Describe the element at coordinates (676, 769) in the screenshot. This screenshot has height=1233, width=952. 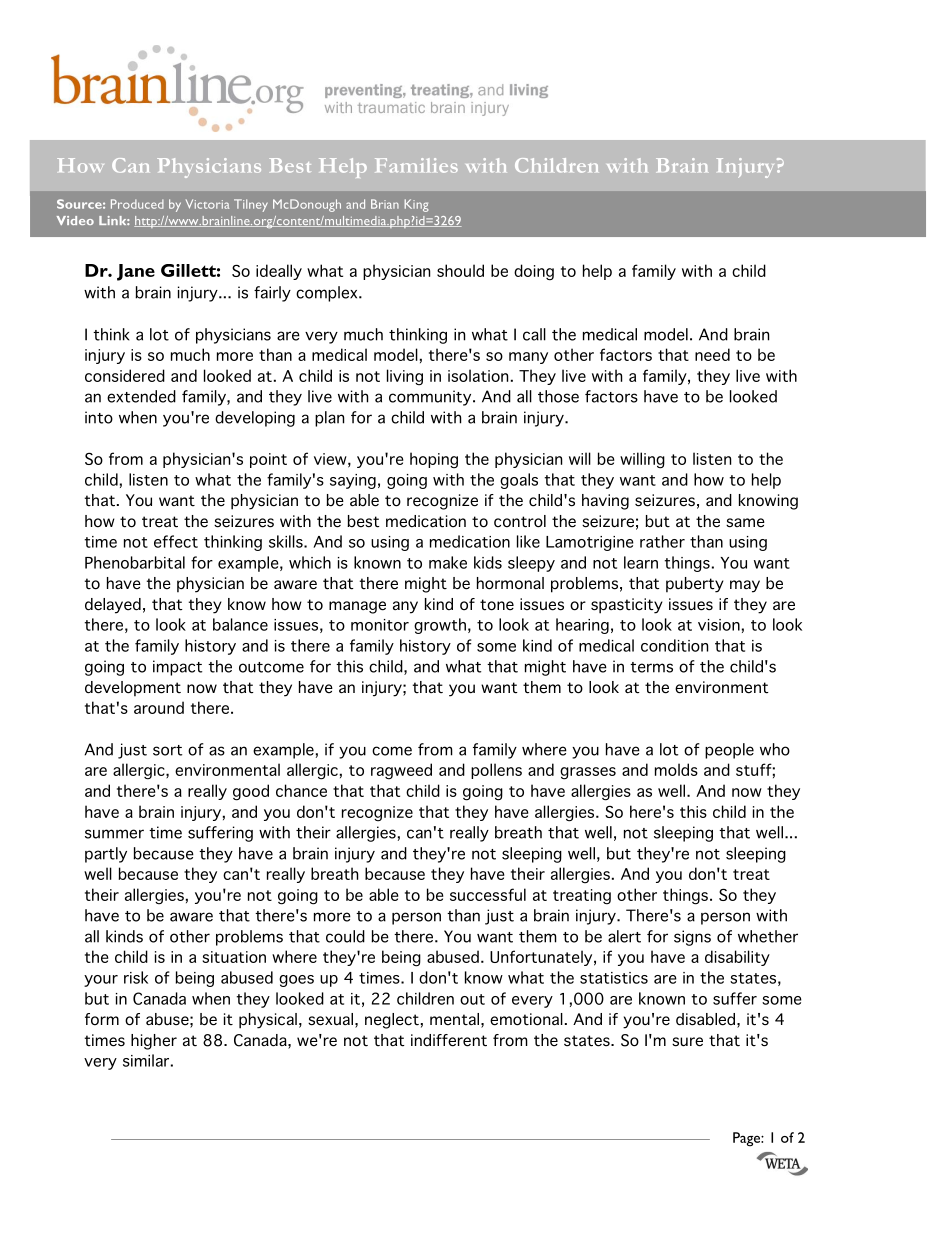
I see `molds` at that location.
